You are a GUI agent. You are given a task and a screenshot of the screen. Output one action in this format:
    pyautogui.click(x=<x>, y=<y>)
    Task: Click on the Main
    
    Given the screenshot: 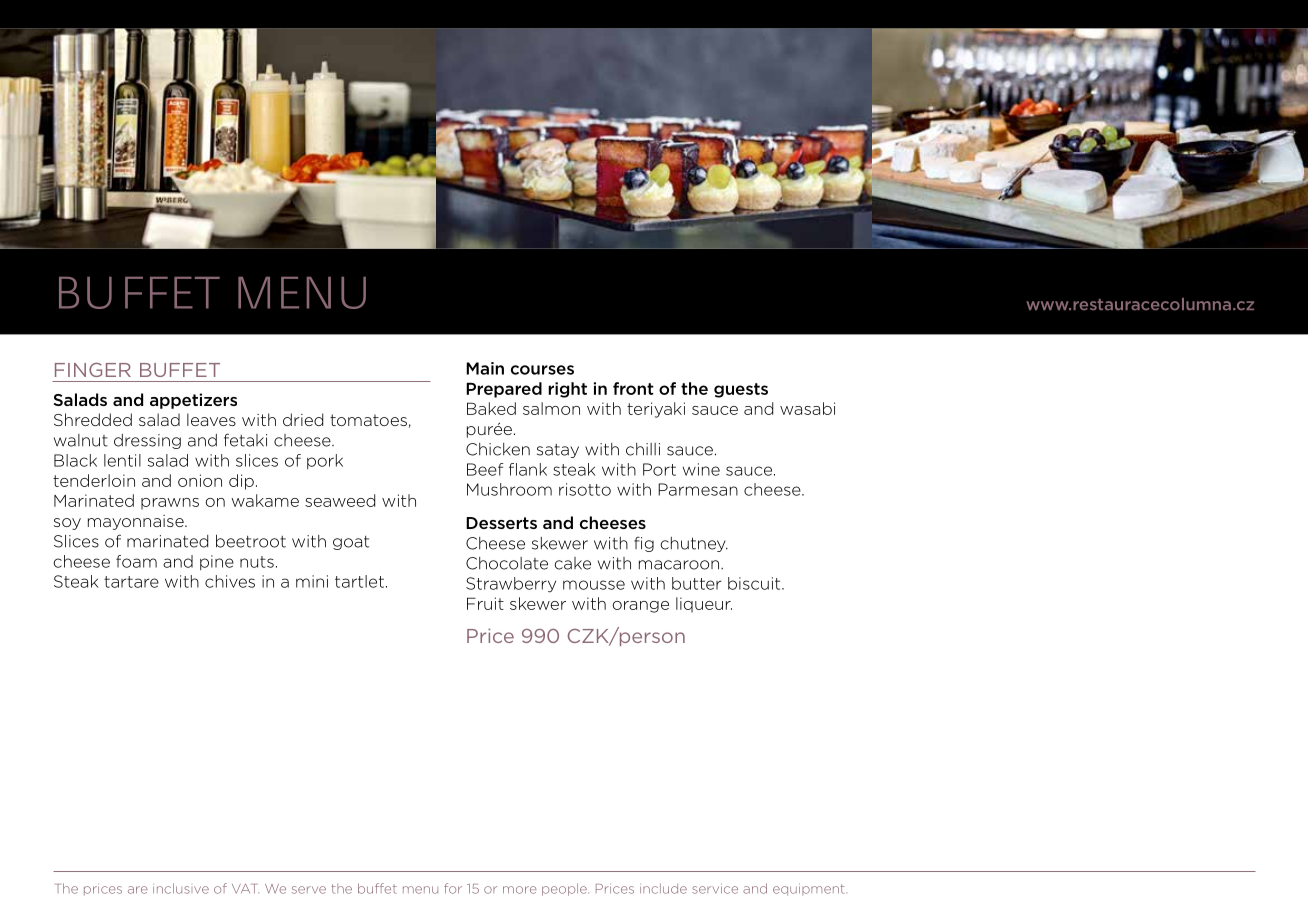 What is the action you would take?
    pyautogui.click(x=485, y=368)
